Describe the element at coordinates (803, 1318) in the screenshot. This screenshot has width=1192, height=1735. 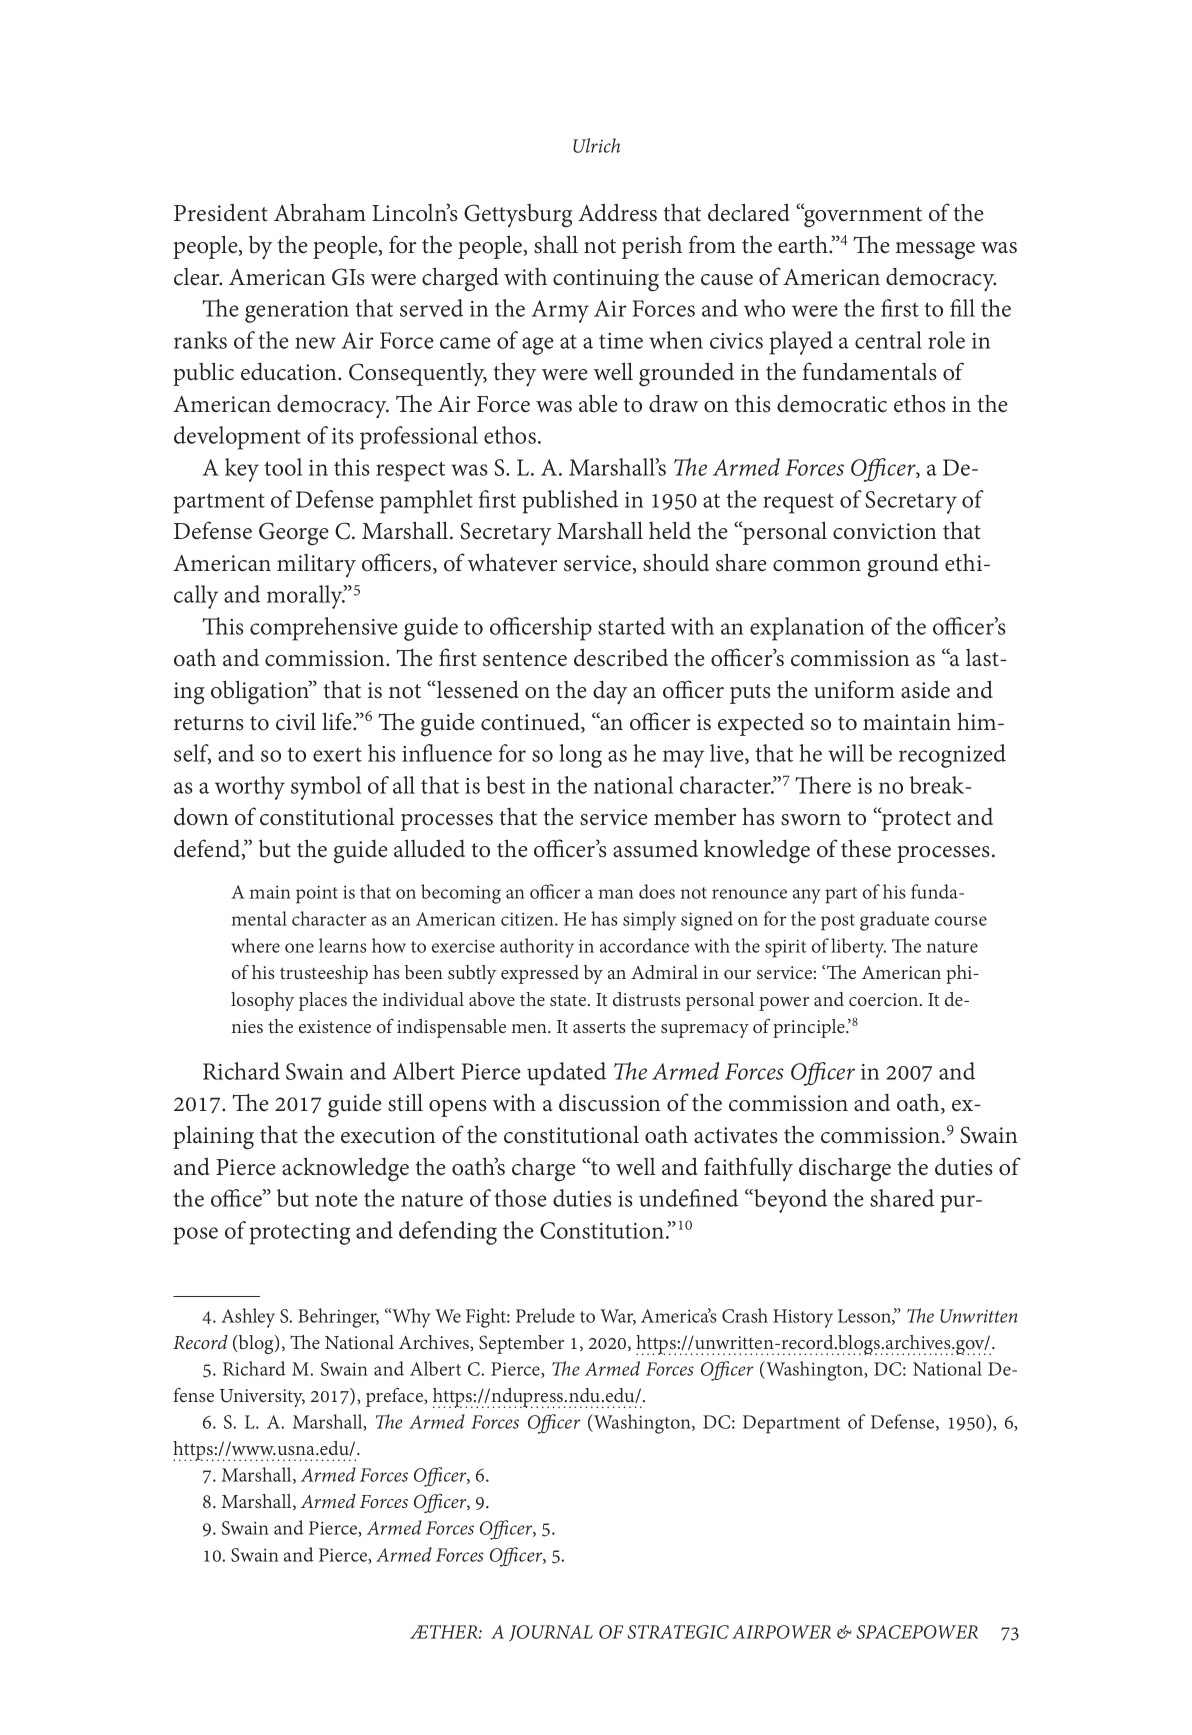
I see `History` at that location.
